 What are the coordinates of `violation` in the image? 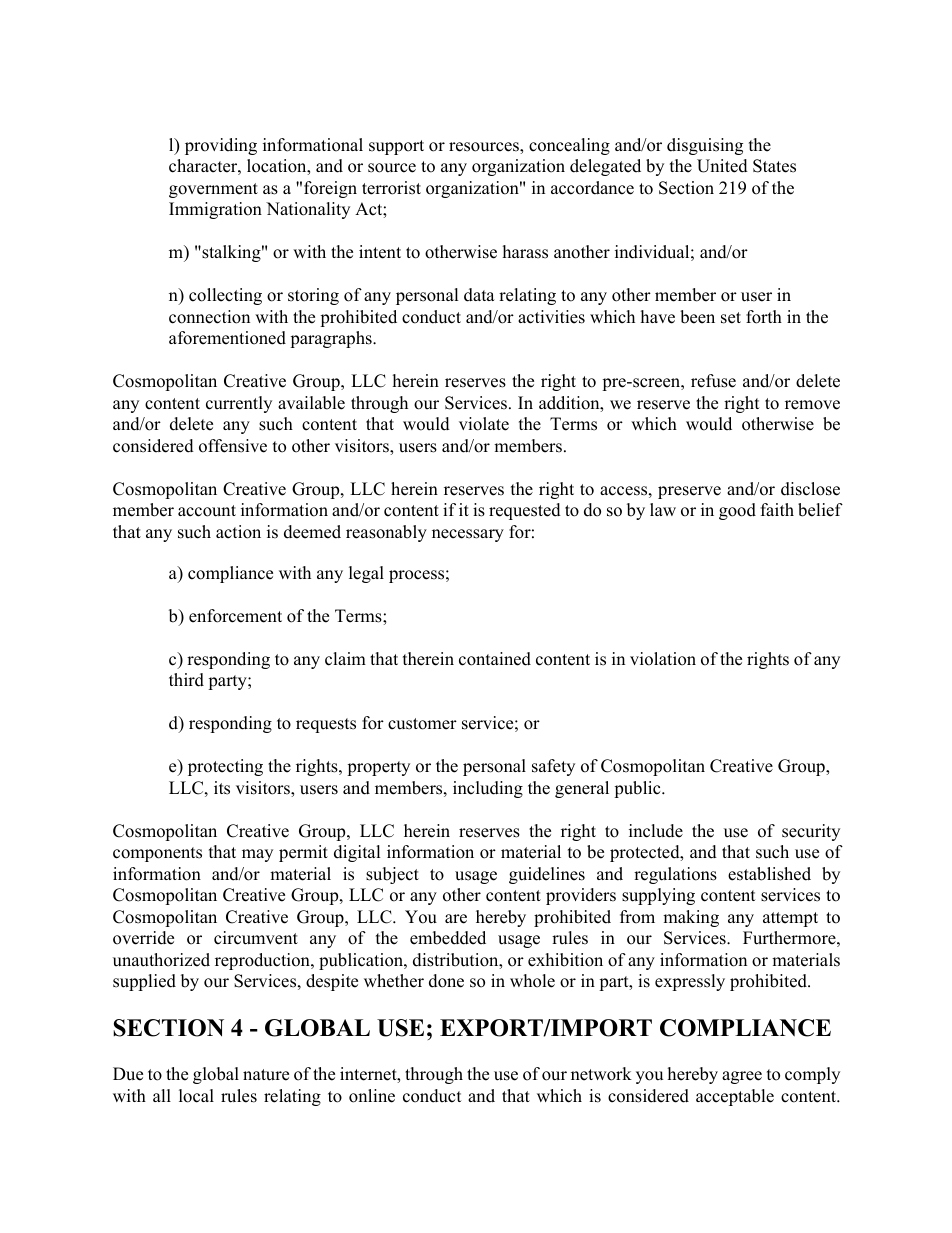 It's located at (663, 659).
